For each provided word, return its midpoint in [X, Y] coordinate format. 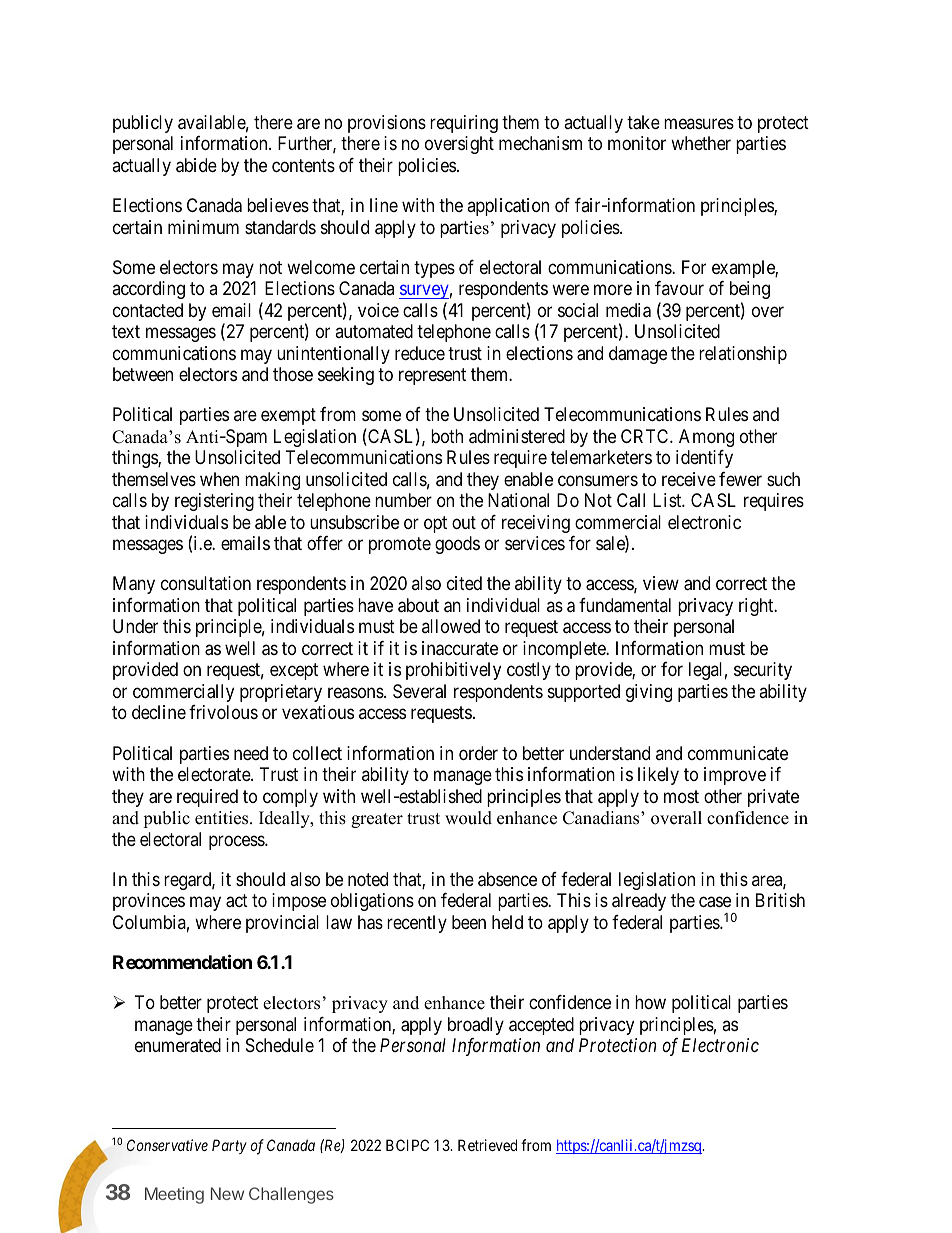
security [763, 671]
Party [229, 1146]
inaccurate [460, 648]
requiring [464, 124]
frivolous [223, 712]
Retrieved [487, 1145]
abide [196, 165]
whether [701, 143]
